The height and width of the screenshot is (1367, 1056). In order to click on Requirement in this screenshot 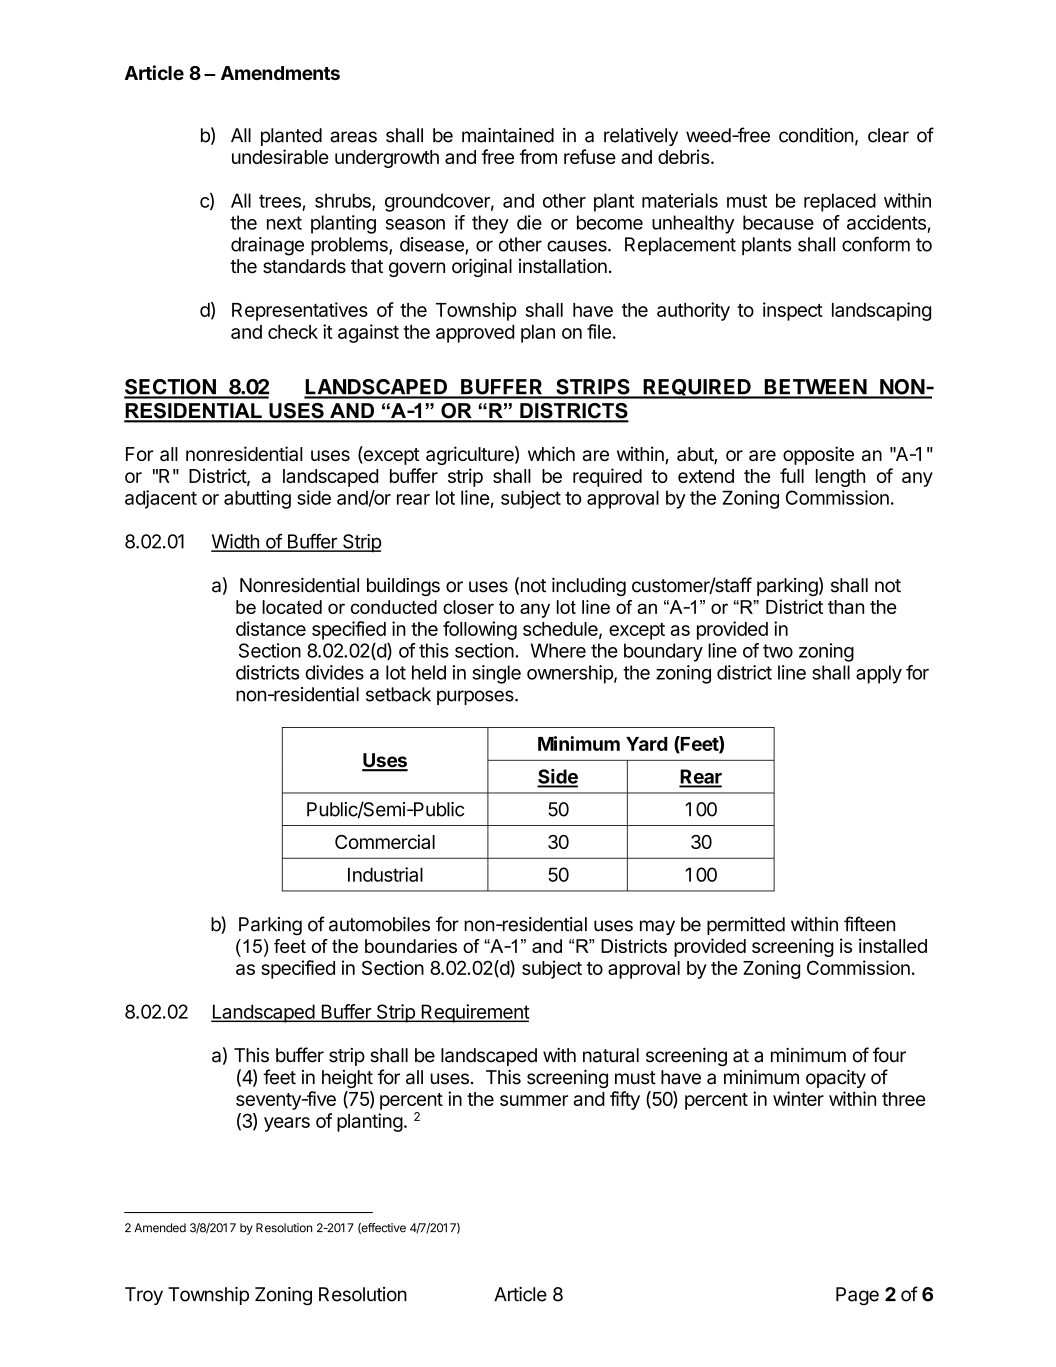, I will do `click(474, 1013)`.
